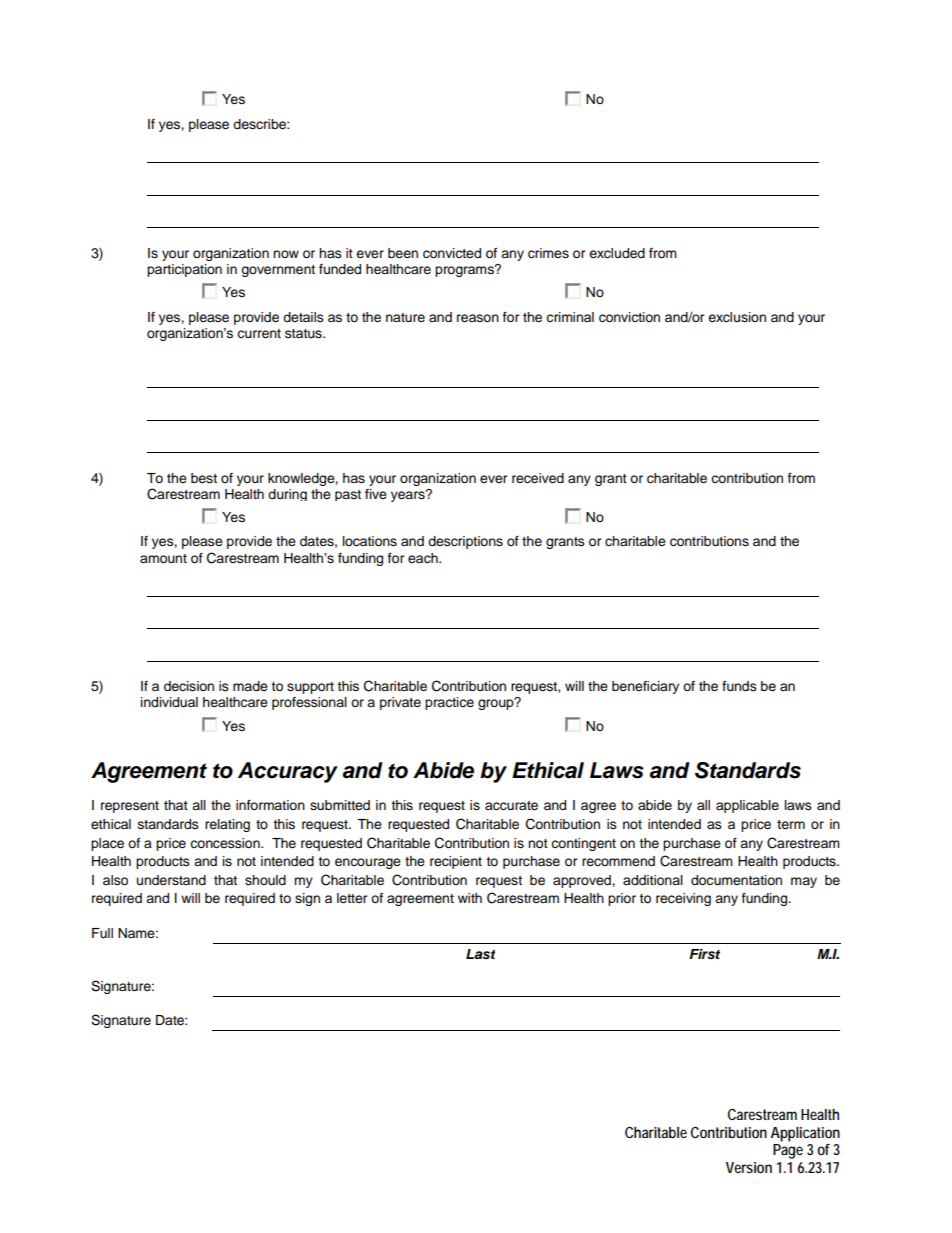 This document has width=952, height=1233. Describe the element at coordinates (739, 686) in the document. I see `funds` at that location.
